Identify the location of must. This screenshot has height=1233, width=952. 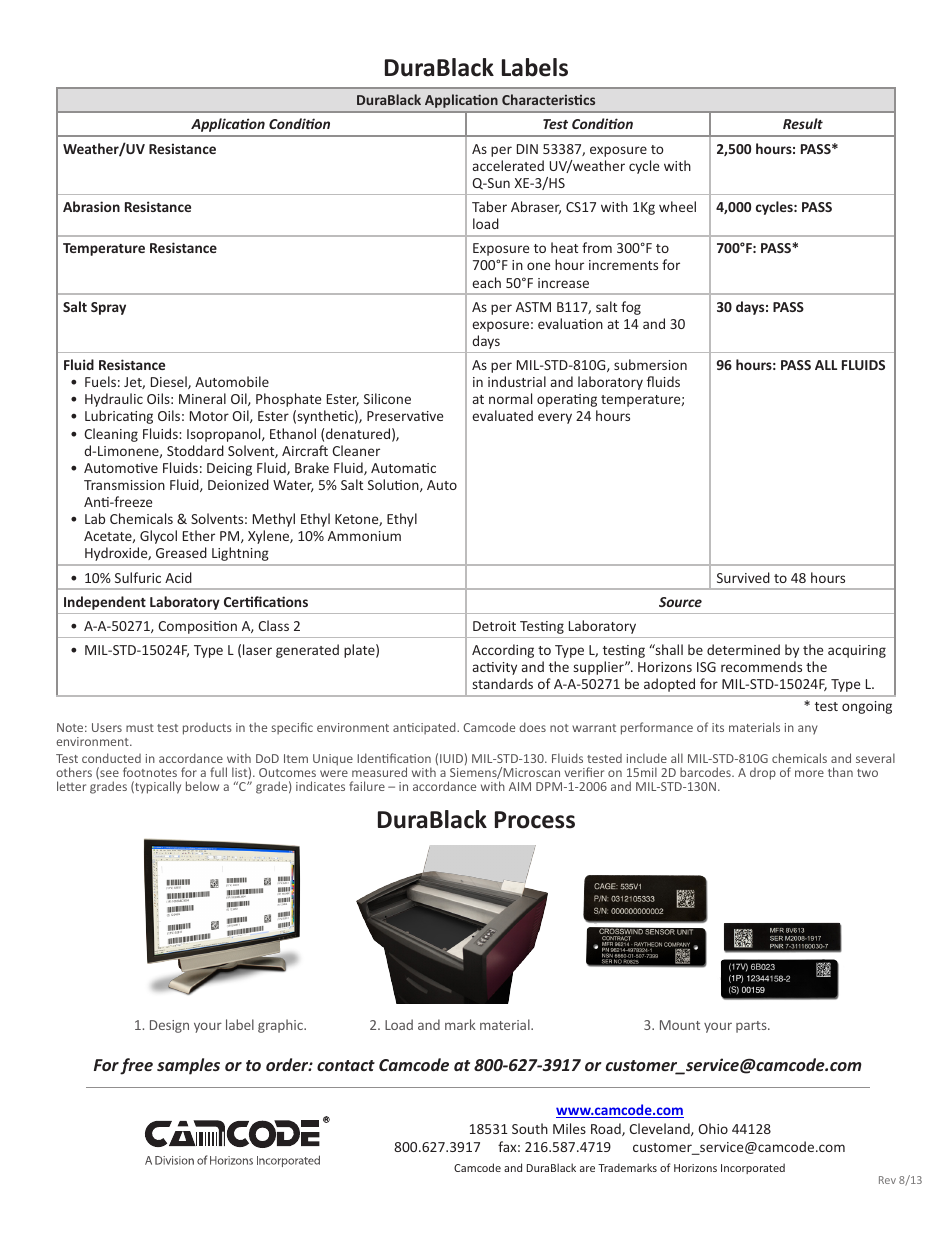
(140, 728).
